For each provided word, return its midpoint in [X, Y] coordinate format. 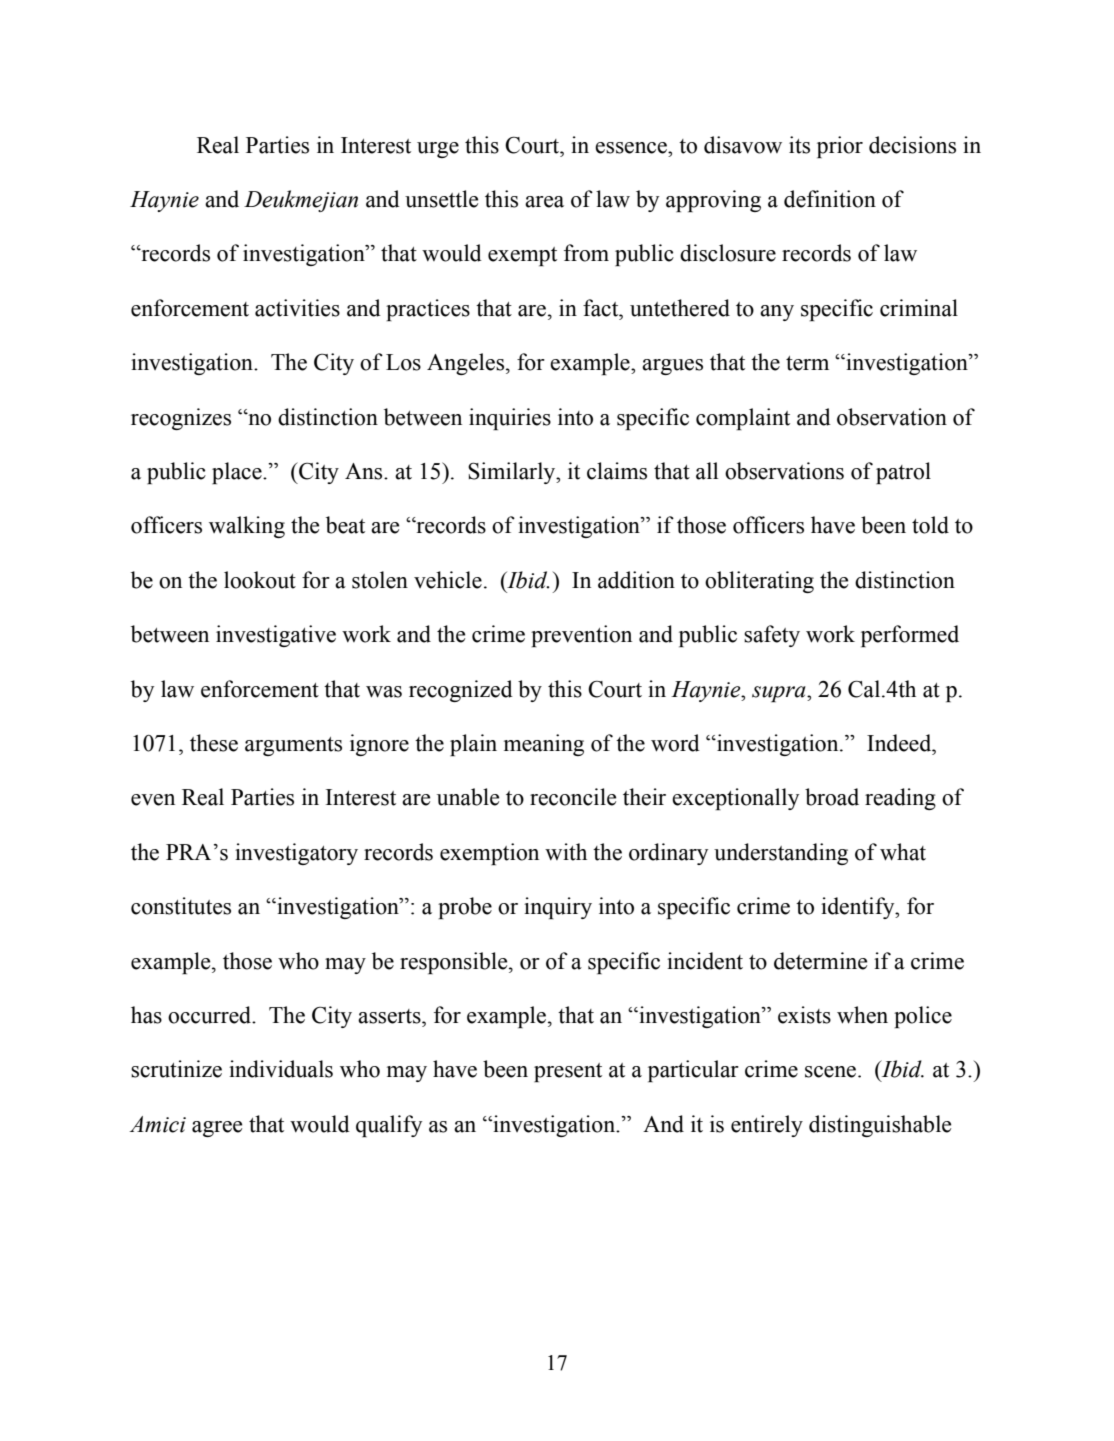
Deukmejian [301, 201]
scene [832, 1072]
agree [217, 1129]
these [214, 743]
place [238, 473]
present [568, 1072]
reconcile [573, 797]
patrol [903, 473]
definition [830, 199]
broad [832, 797]
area [544, 202]
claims [617, 471]
